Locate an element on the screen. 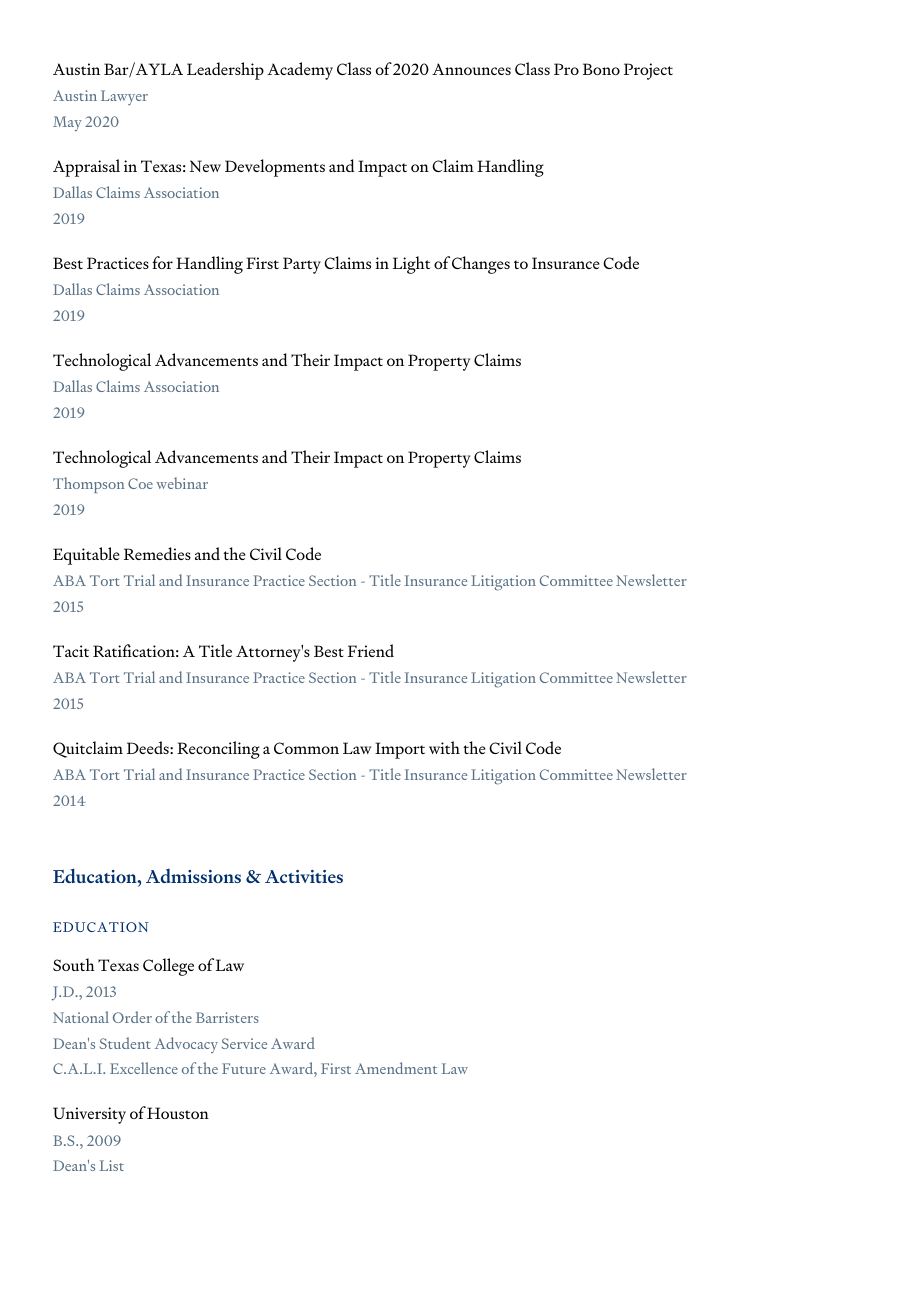 The height and width of the screenshot is (1308, 924). Academy is located at coordinates (300, 71).
